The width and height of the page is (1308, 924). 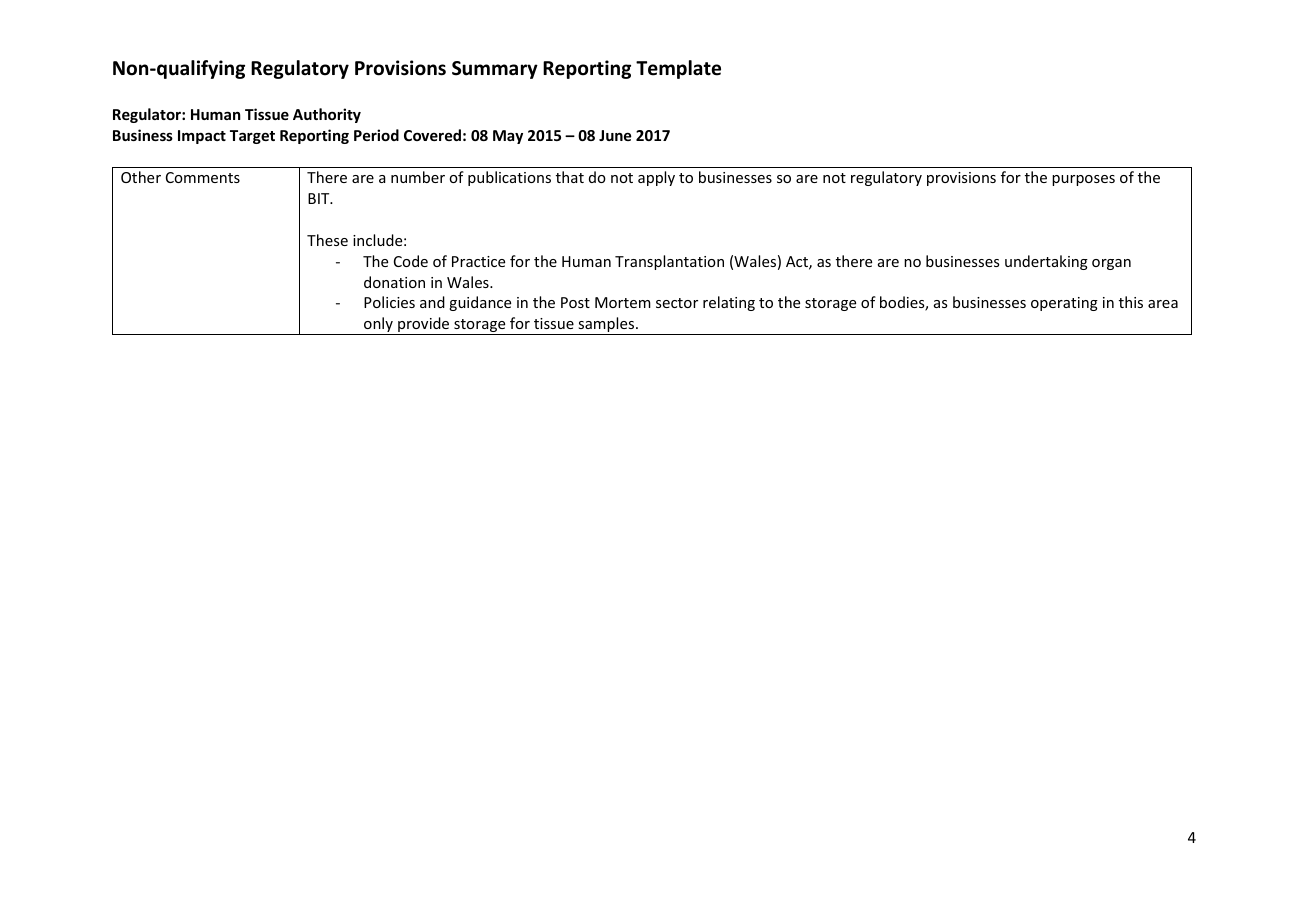 I want to click on Template, so click(x=678, y=69).
